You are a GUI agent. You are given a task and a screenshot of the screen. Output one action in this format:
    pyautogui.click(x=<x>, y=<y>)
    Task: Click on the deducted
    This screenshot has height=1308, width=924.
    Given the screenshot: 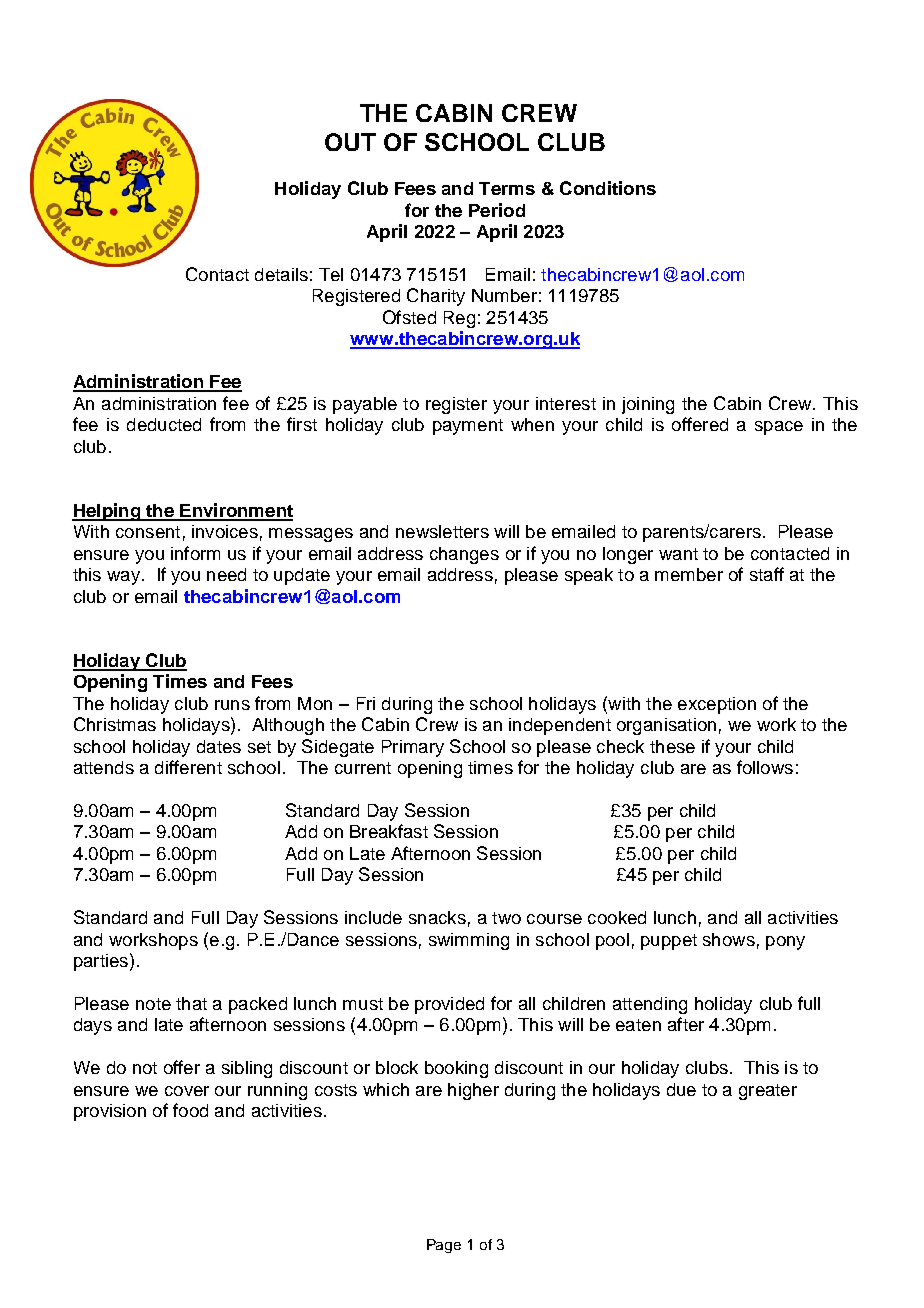 What is the action you would take?
    pyautogui.click(x=164, y=424)
